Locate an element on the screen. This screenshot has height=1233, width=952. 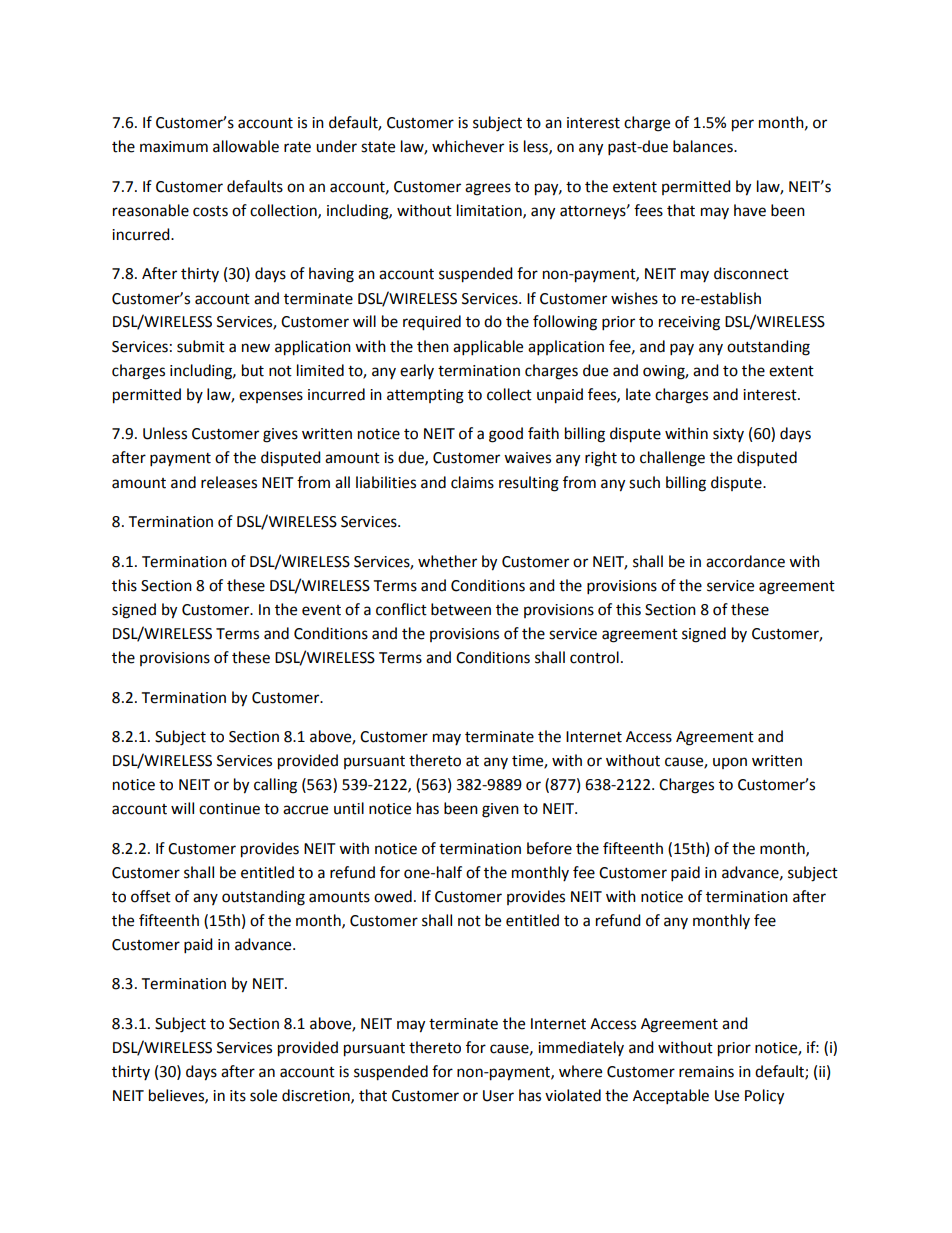
balances is located at coordinates (704, 146).
